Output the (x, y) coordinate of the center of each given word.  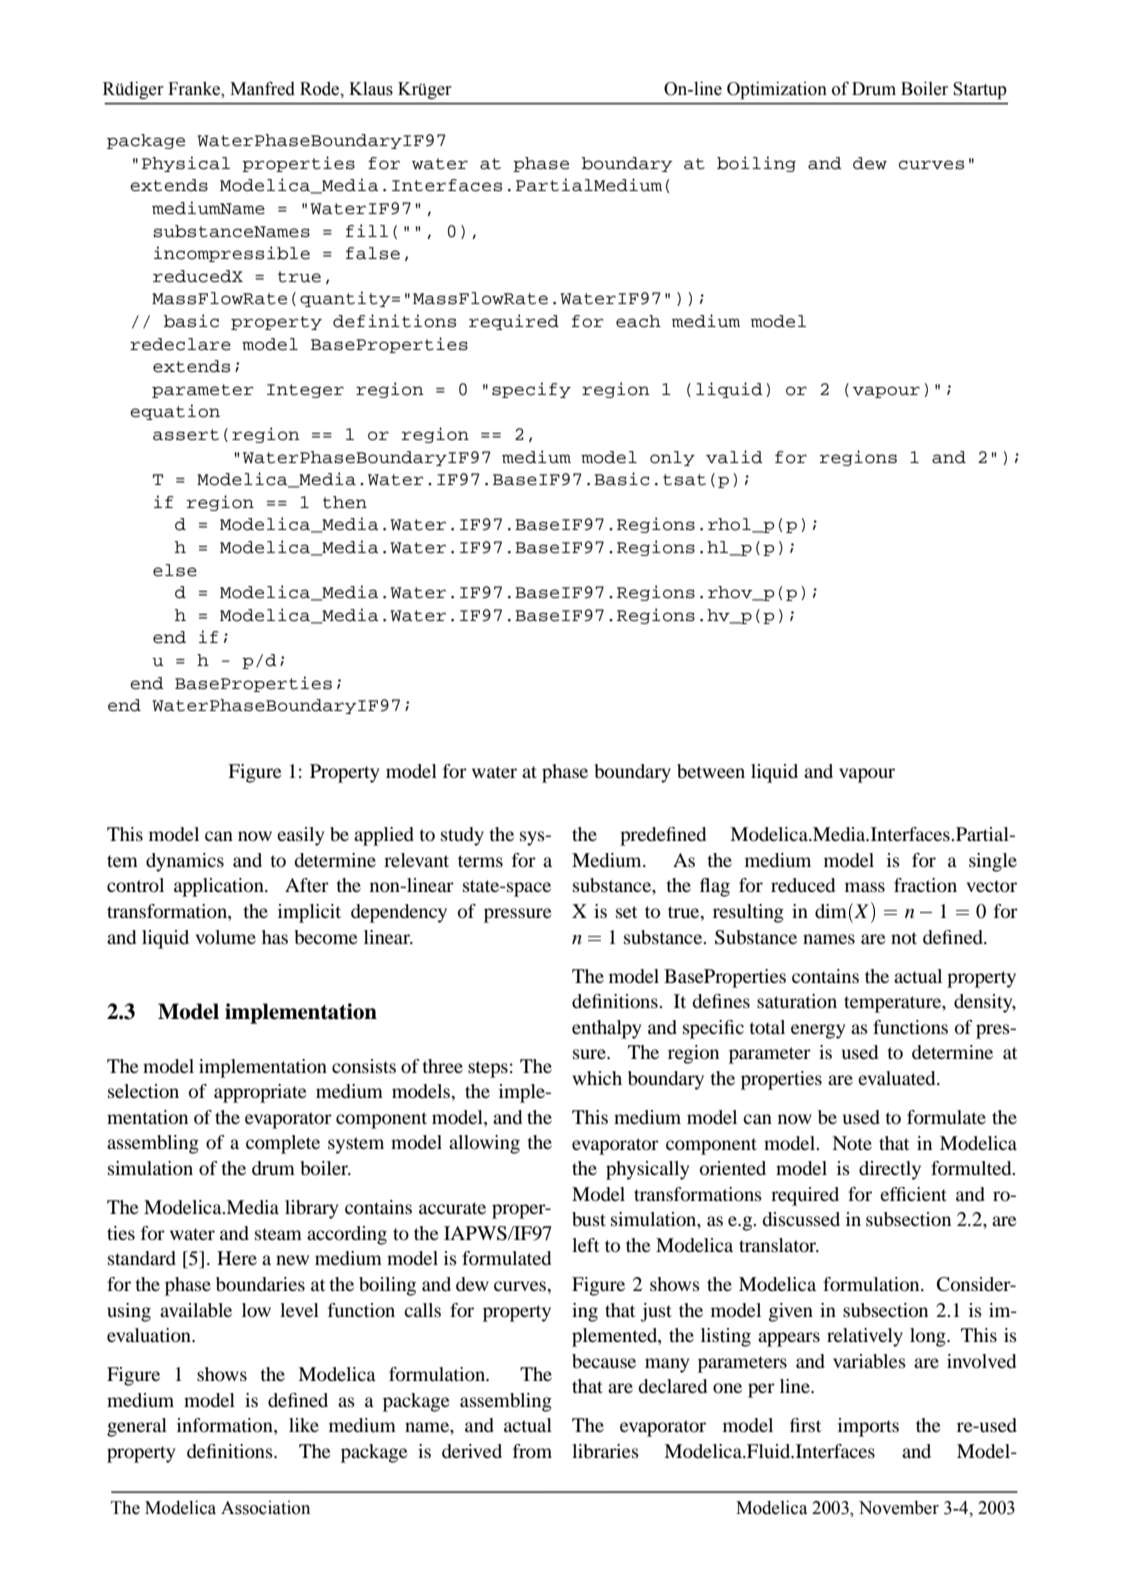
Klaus (371, 88)
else (175, 570)
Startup (980, 90)
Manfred (262, 88)
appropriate (260, 1093)
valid (734, 457)
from (532, 1451)
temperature (894, 1004)
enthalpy (606, 1029)
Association (265, 1507)
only (672, 458)
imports (868, 1427)
